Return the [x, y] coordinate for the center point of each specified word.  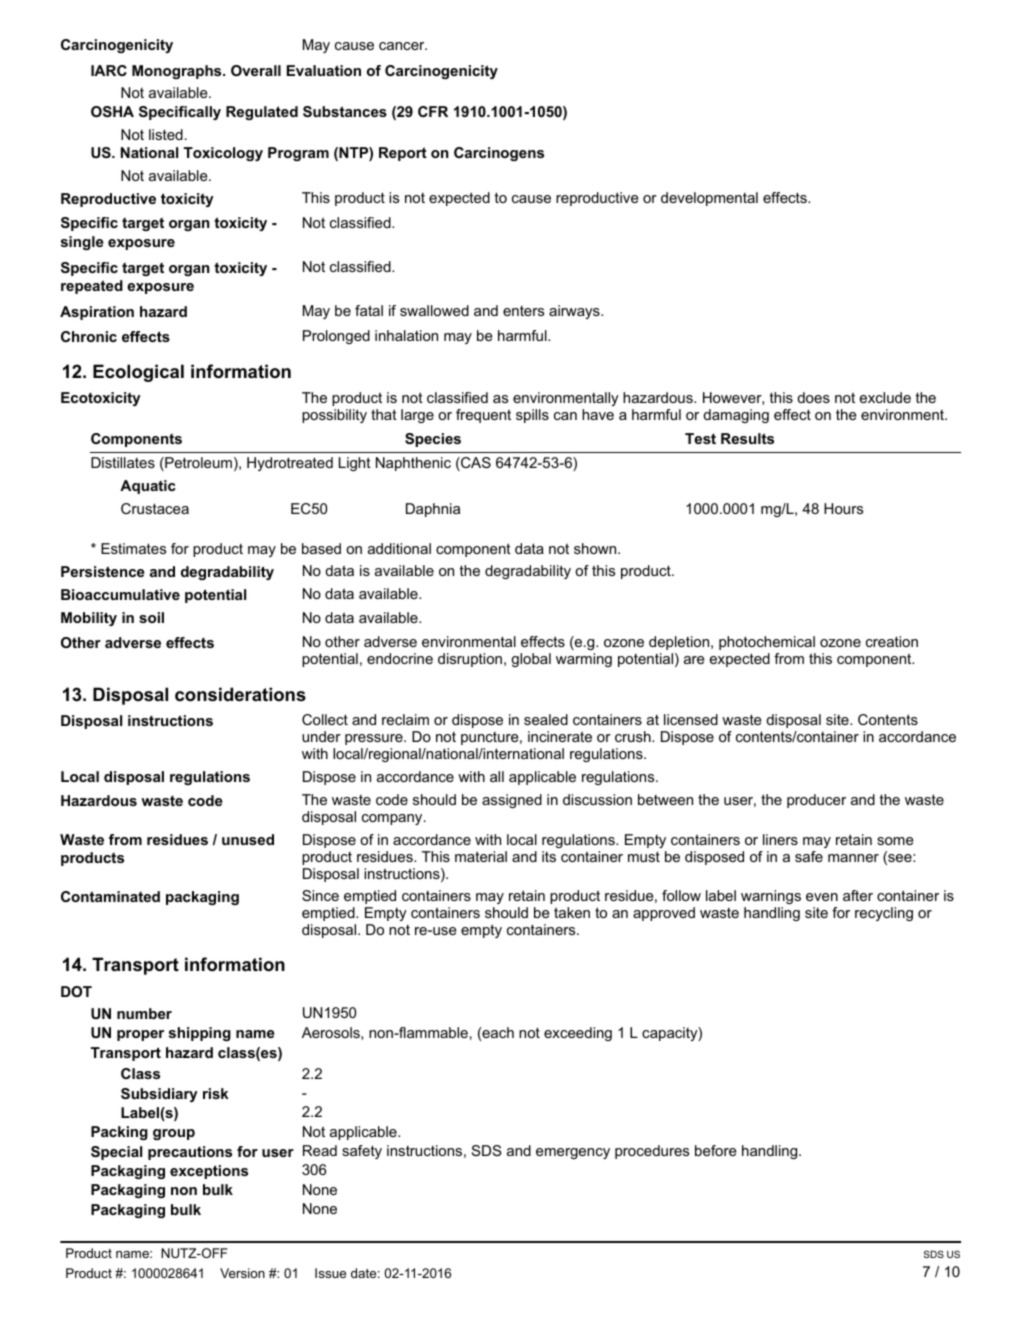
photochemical [767, 643]
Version [242, 1273]
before [715, 1150]
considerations [240, 694]
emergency [573, 1153]
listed [166, 134]
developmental [709, 199]
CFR [433, 111]
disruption [470, 660]
